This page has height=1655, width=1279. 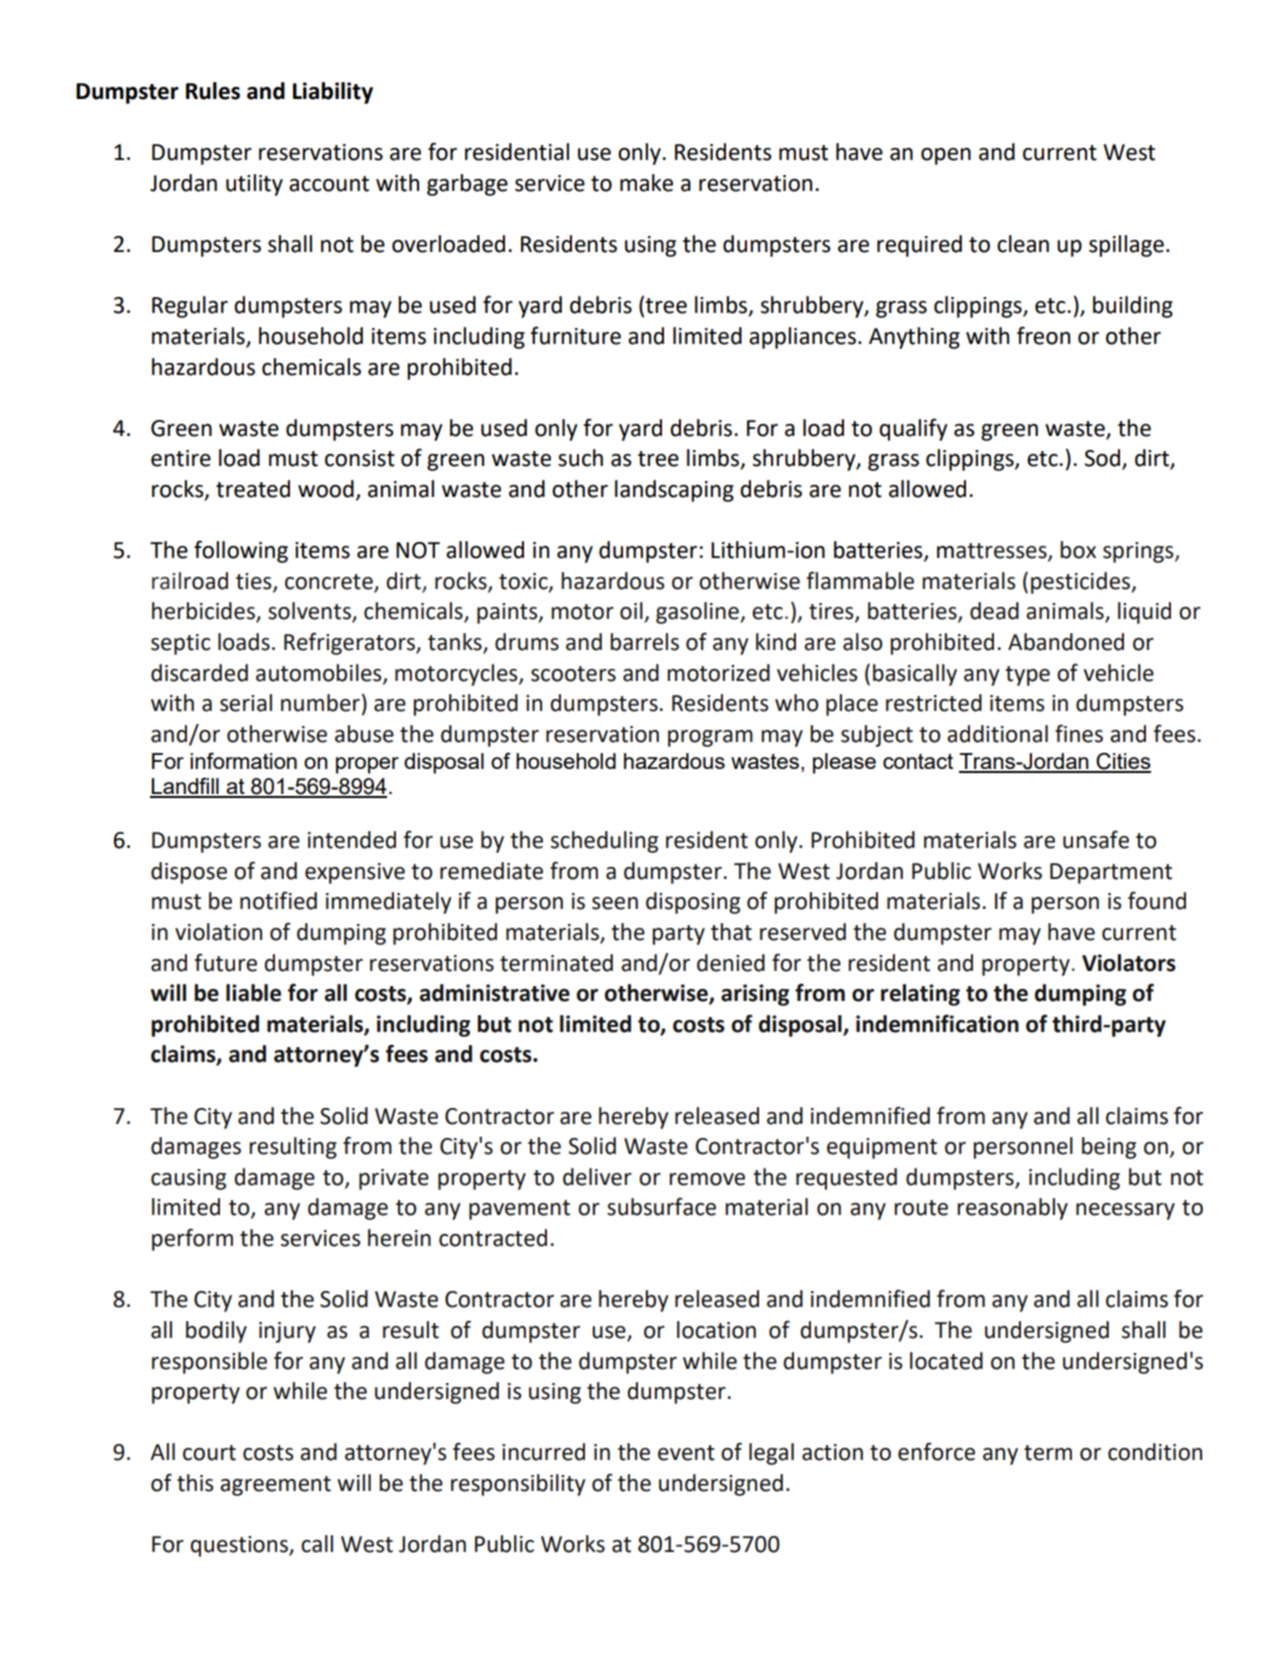 I want to click on unsafe, so click(x=1096, y=839).
